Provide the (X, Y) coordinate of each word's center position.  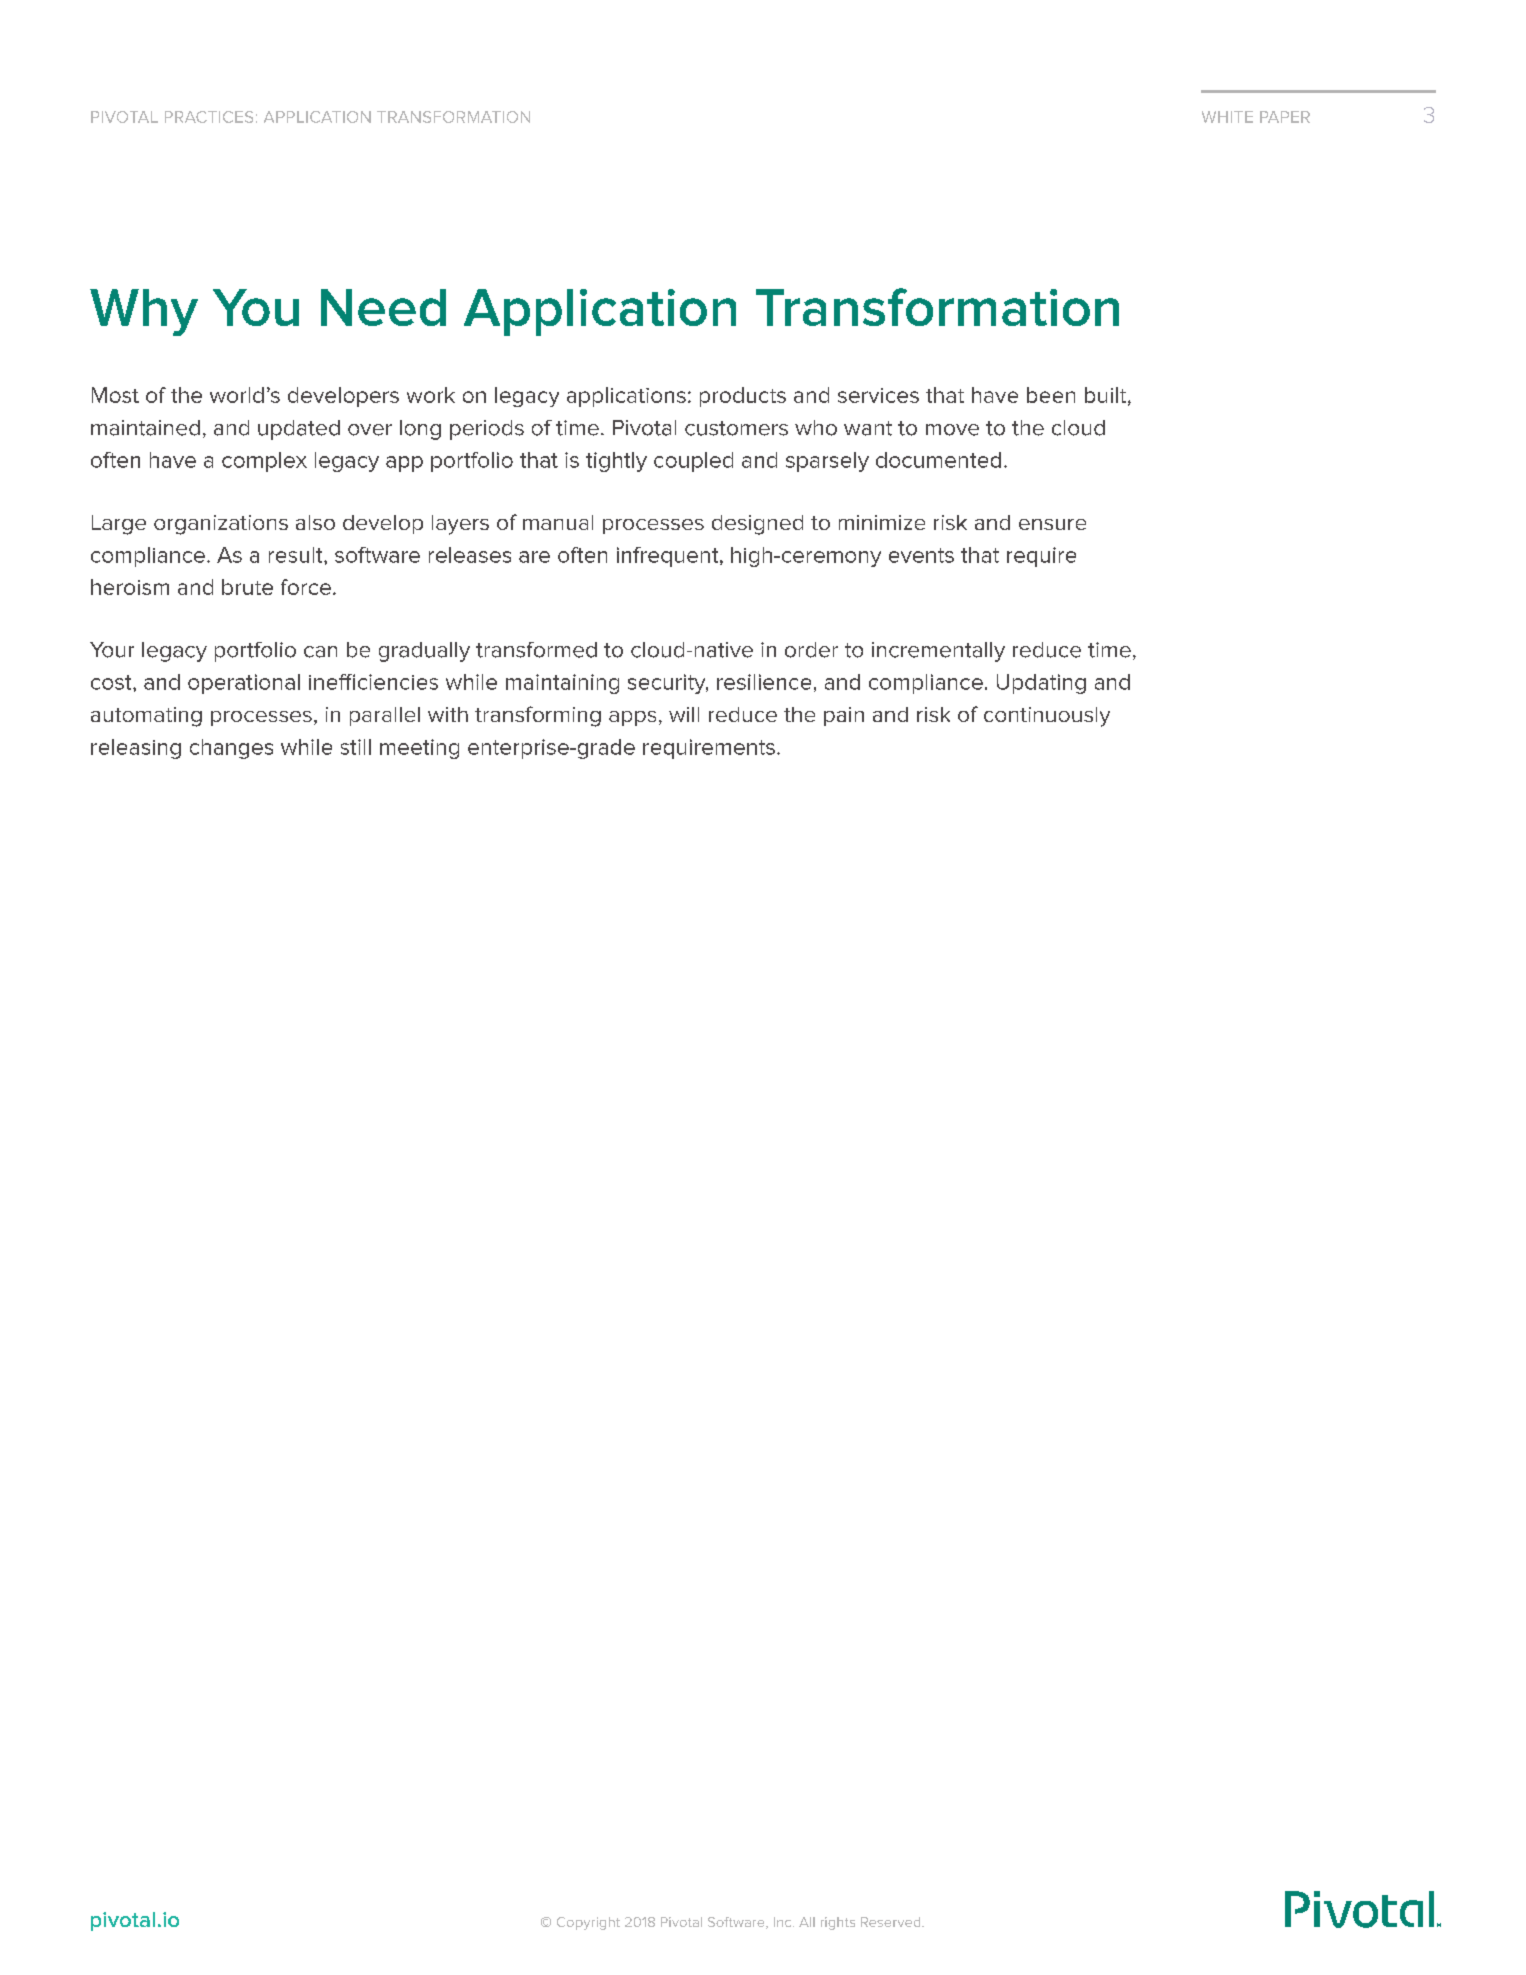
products (743, 397)
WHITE (1227, 117)
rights (838, 1923)
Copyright (588, 1923)
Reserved (892, 1922)
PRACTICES (209, 117)
